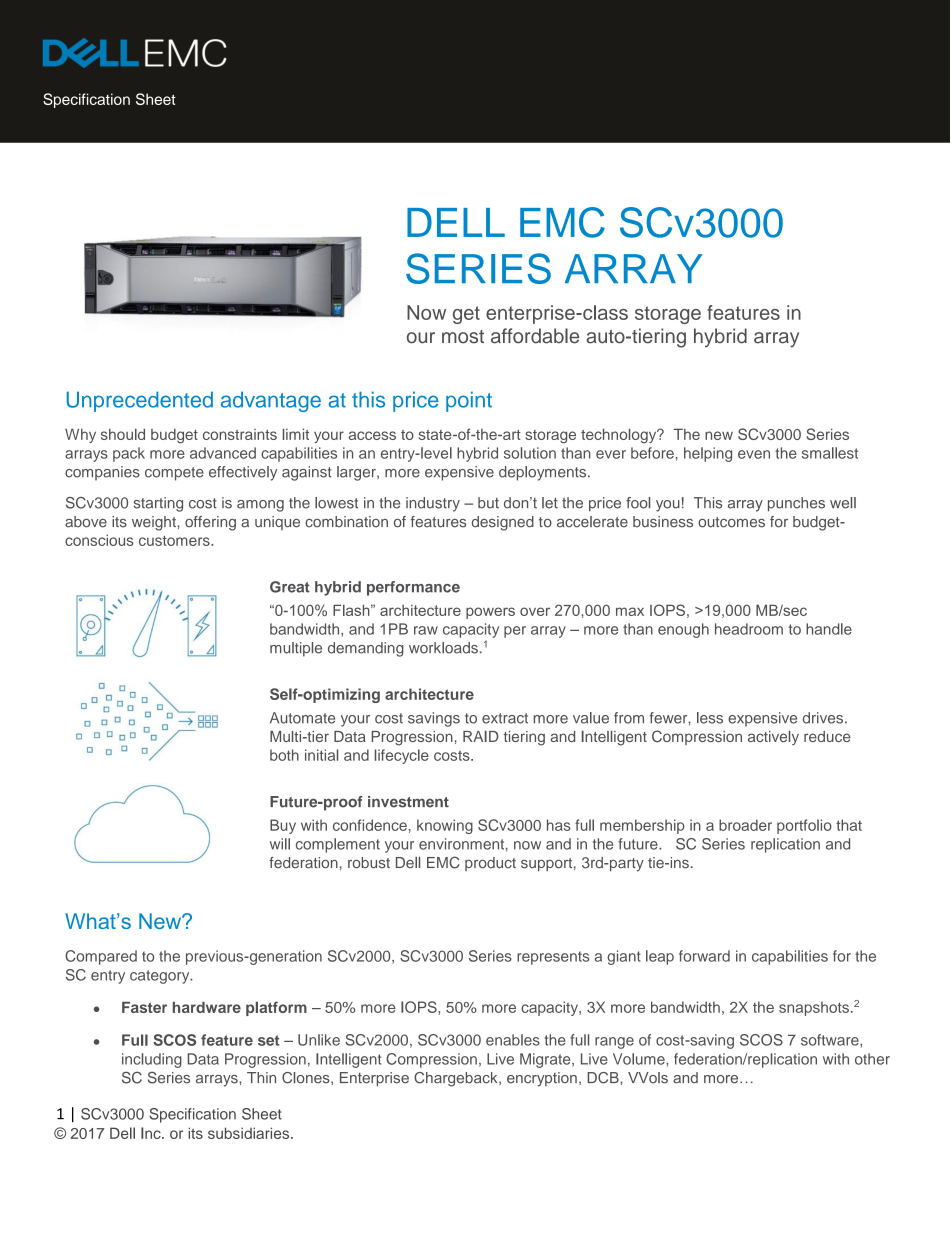  I want to click on actively, so click(773, 738).
